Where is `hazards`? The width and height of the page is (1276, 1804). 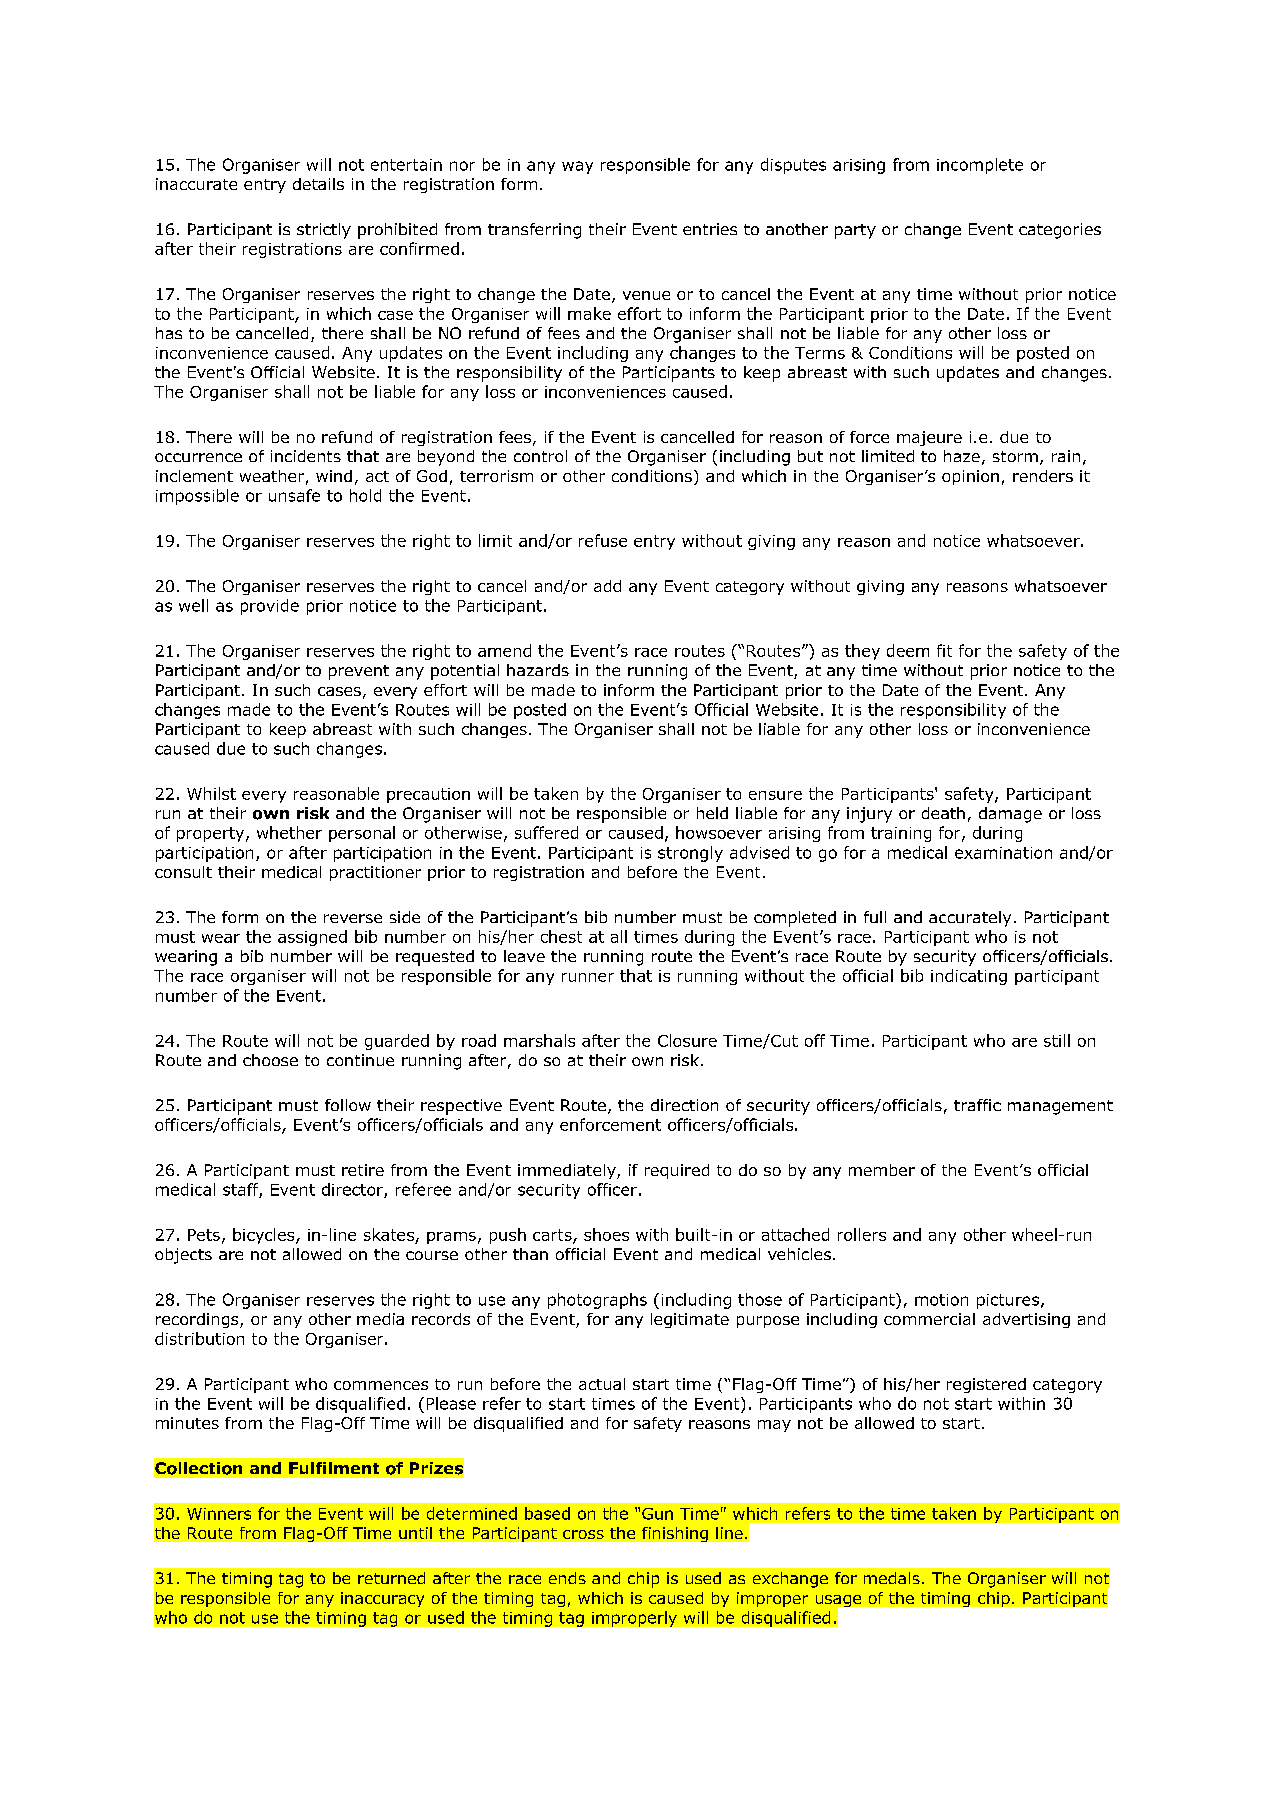 hazards is located at coordinates (538, 670).
